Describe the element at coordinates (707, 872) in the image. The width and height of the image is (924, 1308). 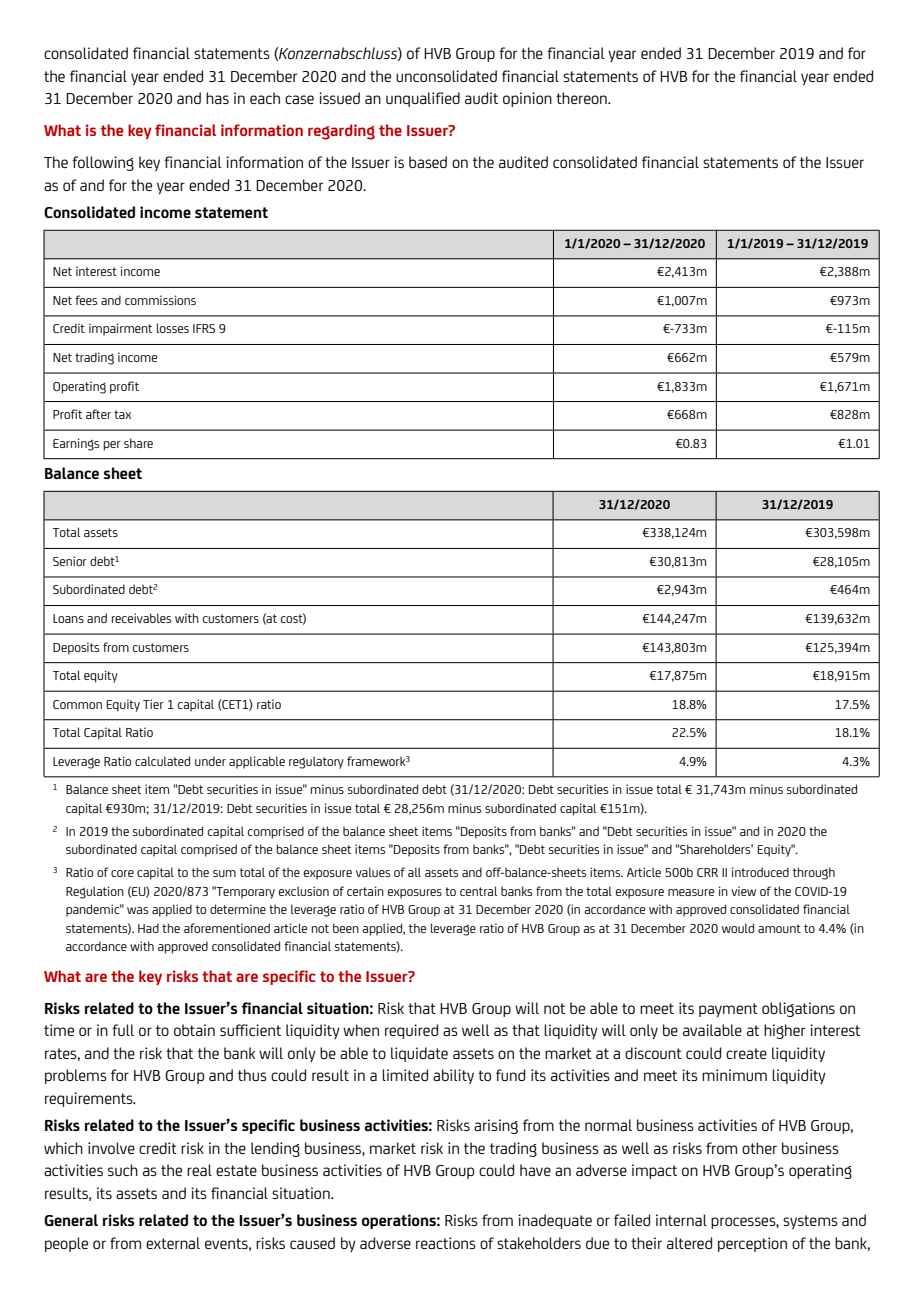
I see `CRR` at that location.
